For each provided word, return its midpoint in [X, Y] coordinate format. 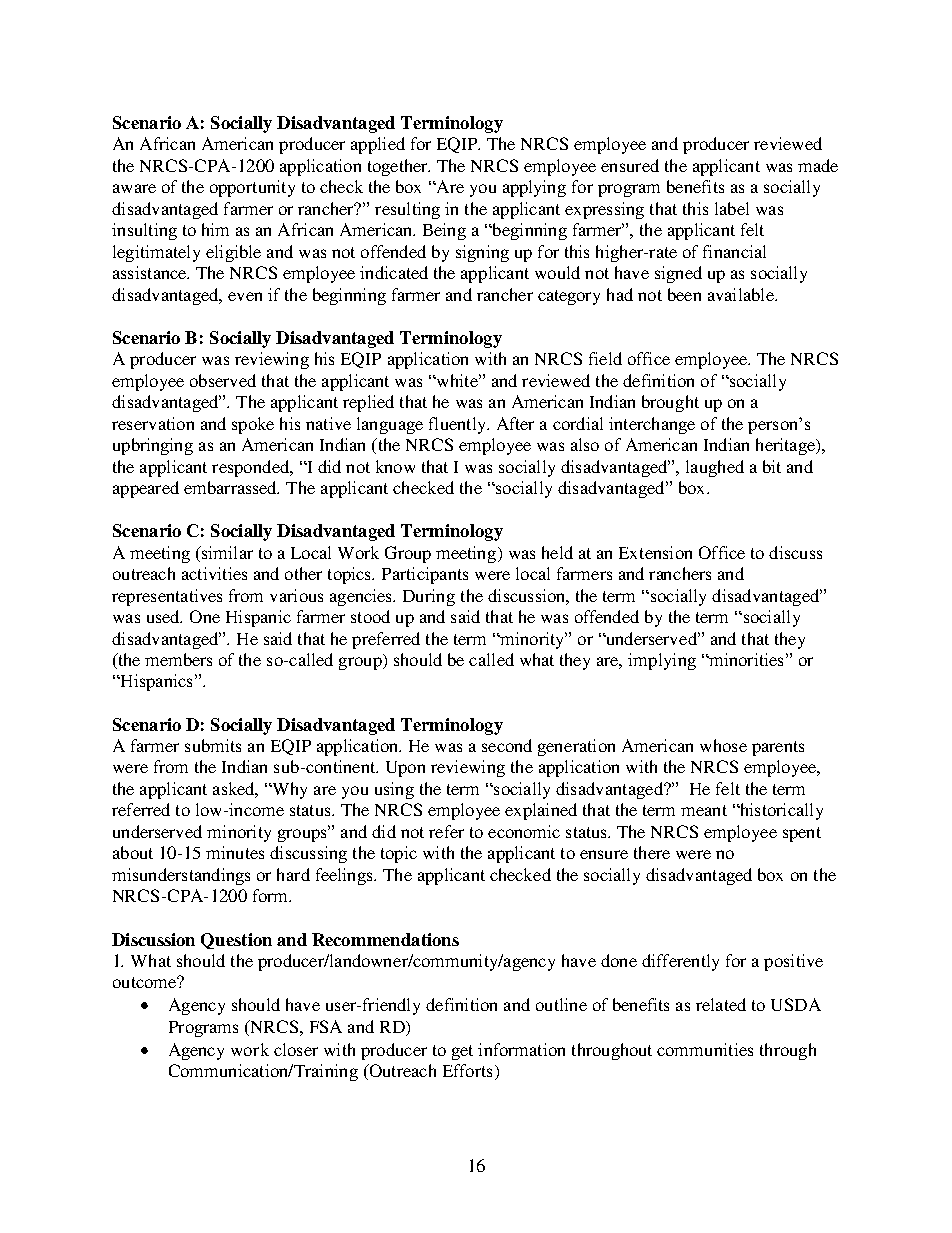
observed [223, 380]
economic [524, 831]
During [429, 597]
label [732, 208]
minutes [235, 852]
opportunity [252, 188]
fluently [458, 425]
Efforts [467, 1070]
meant [704, 810]
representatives [167, 597]
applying [534, 188]
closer [296, 1049]
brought [670, 403]
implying [662, 661]
